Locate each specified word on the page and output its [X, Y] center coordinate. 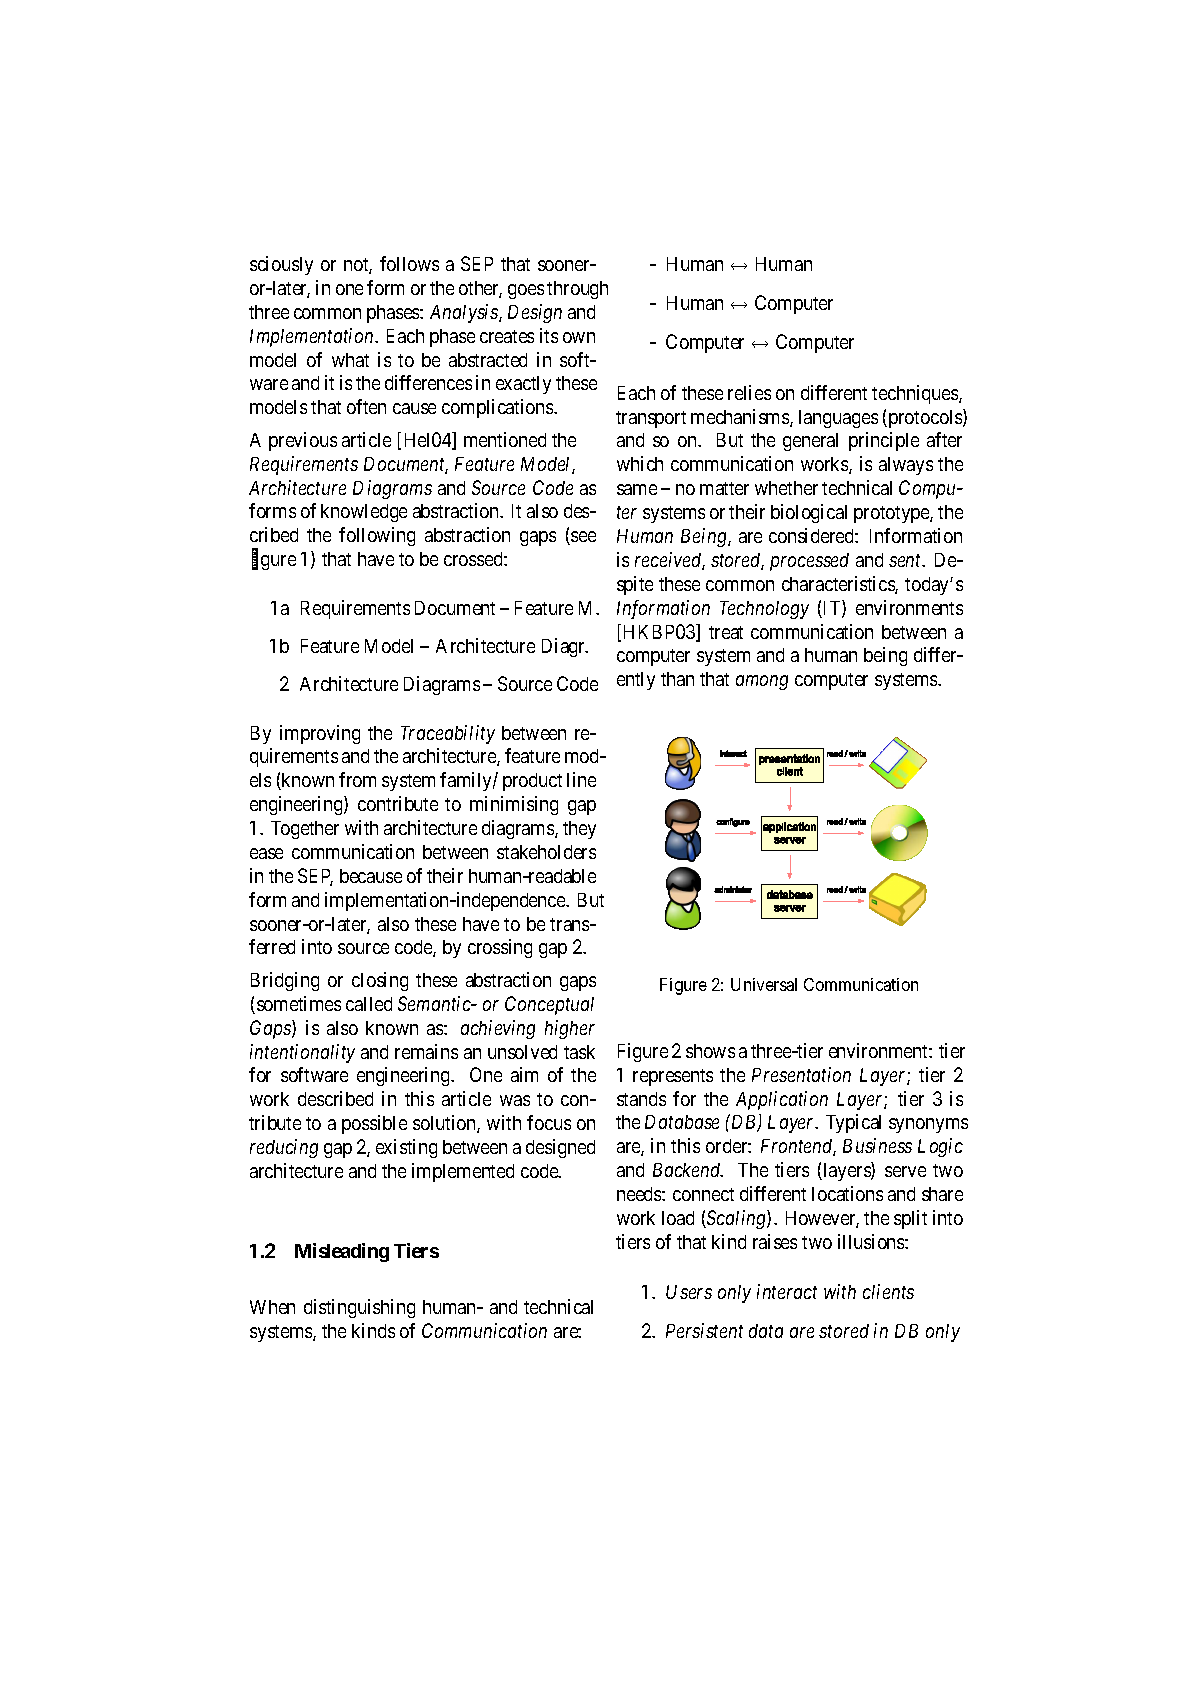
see [582, 538]
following [377, 536]
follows [409, 263]
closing [380, 981]
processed [809, 562]
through [577, 290]
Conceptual [549, 1005]
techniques [916, 394]
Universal [764, 984]
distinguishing [359, 1308]
